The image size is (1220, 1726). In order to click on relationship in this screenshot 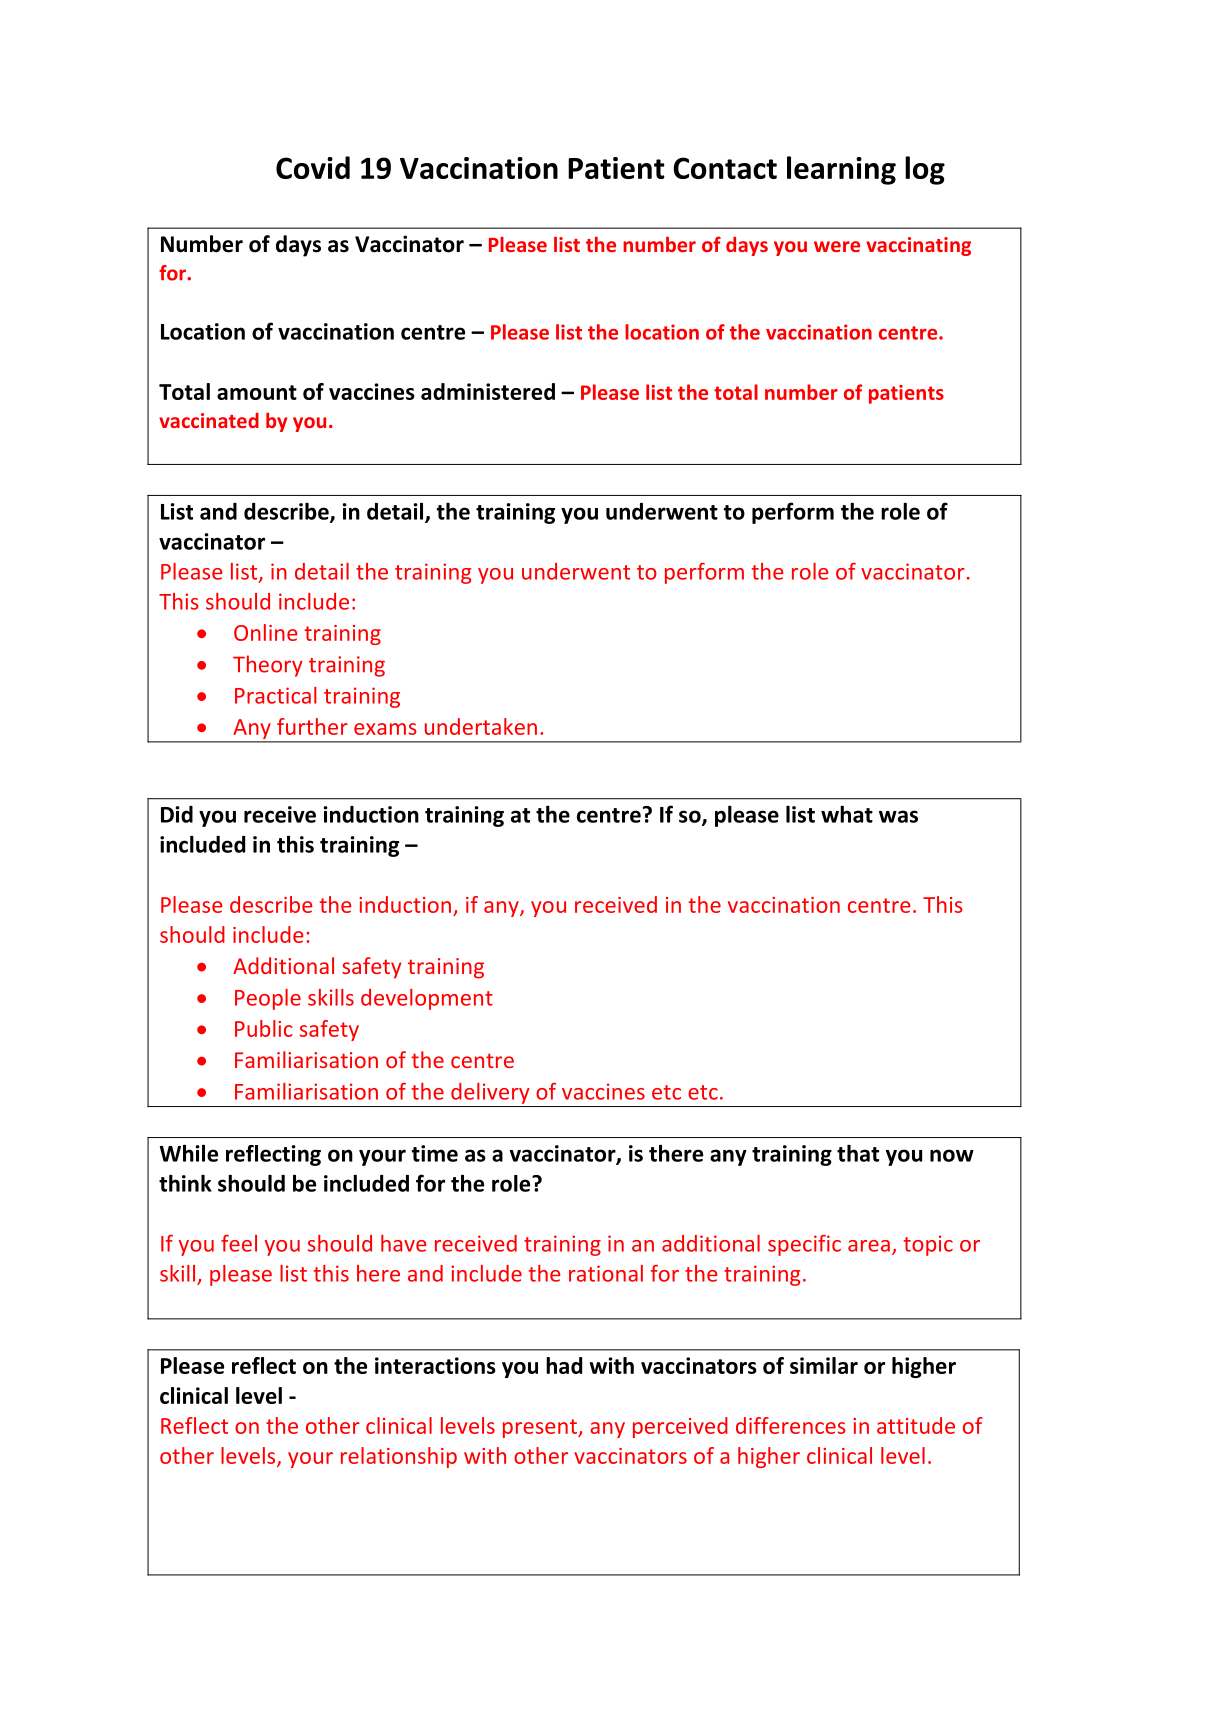, I will do `click(399, 1457)`.
